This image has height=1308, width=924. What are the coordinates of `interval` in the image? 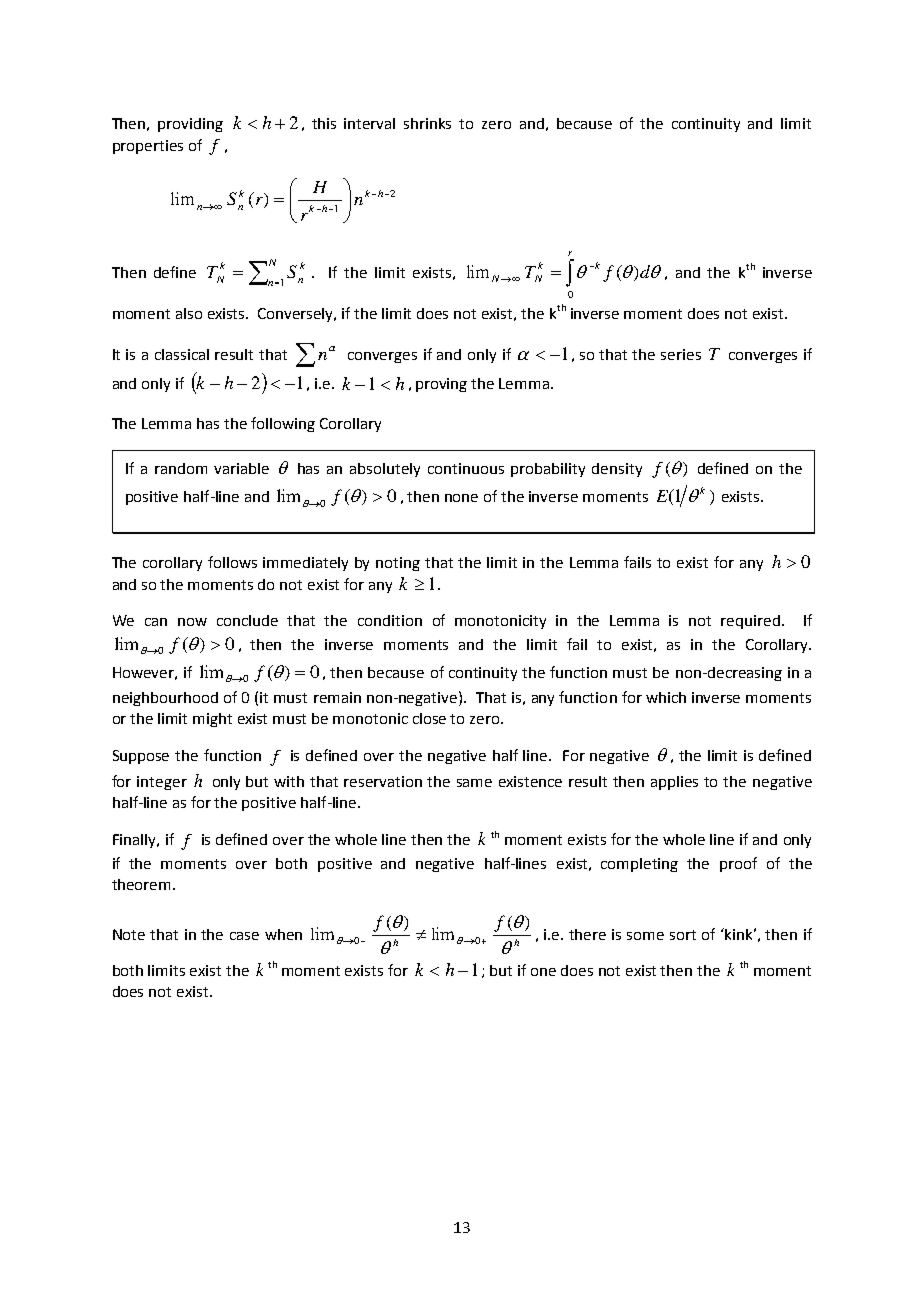 It's located at (369, 123).
